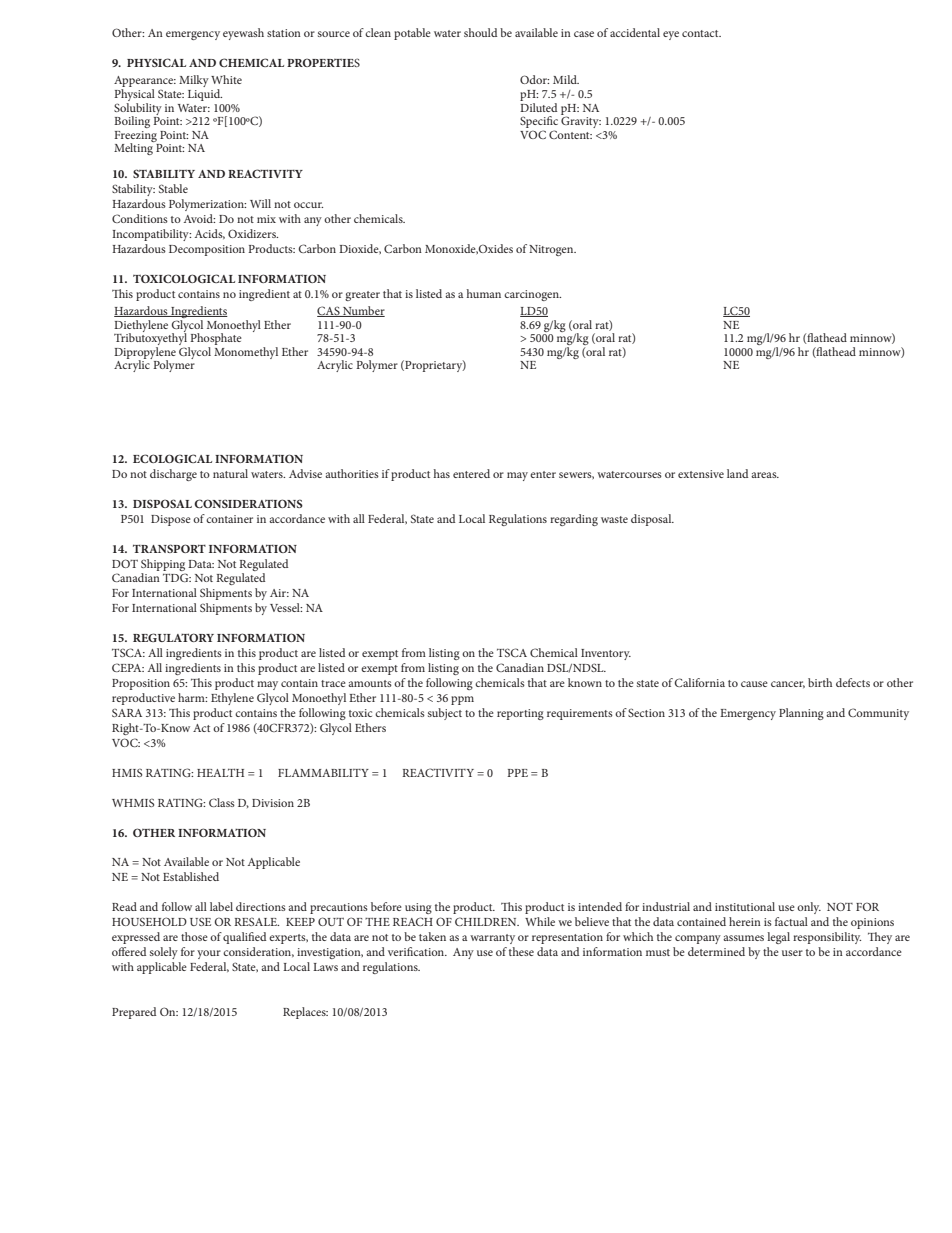 This page has width=952, height=1233. Describe the element at coordinates (462, 700) in the page. I see `ppm` at that location.
